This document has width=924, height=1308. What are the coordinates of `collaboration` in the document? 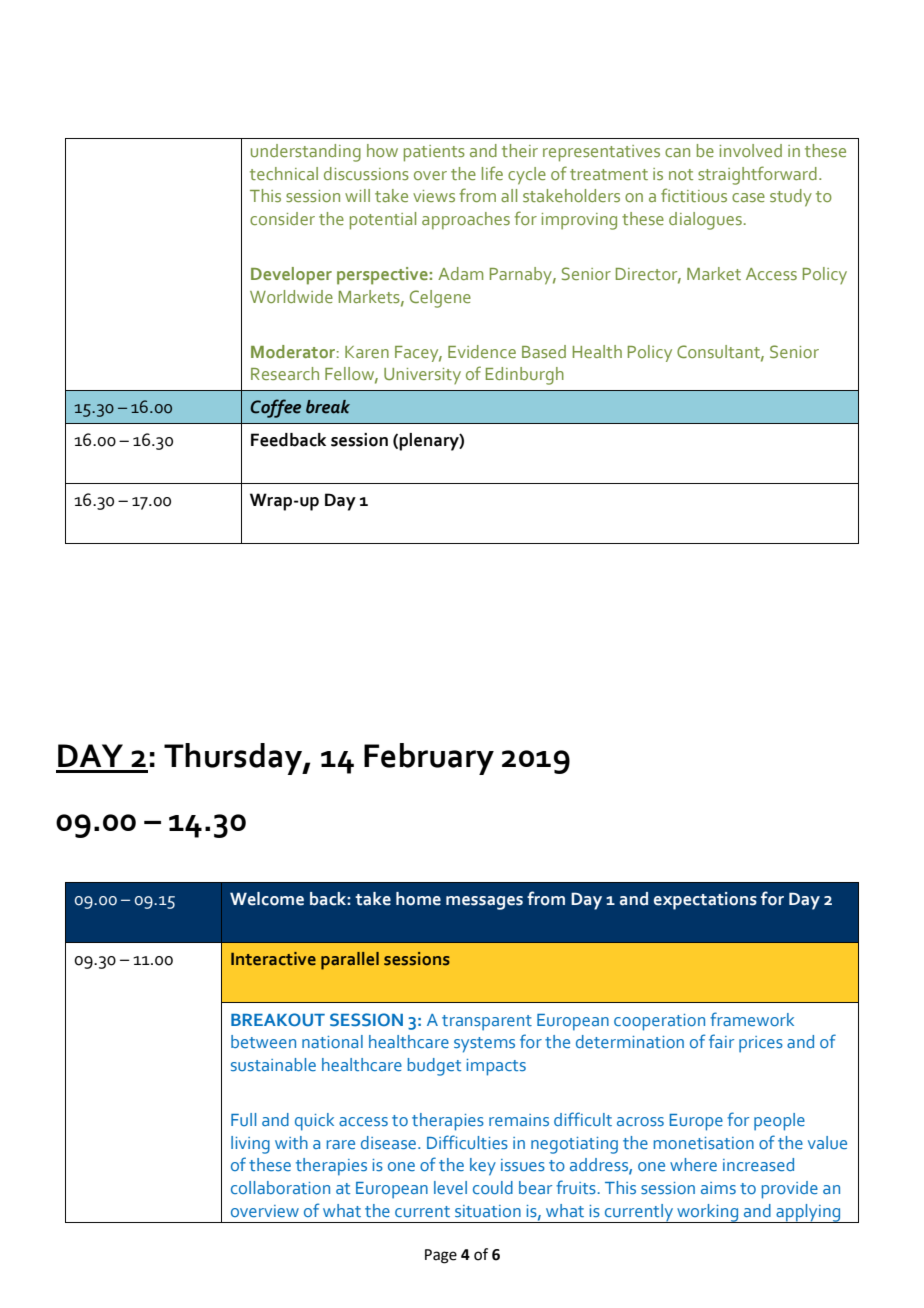 It's located at (280, 1187).
